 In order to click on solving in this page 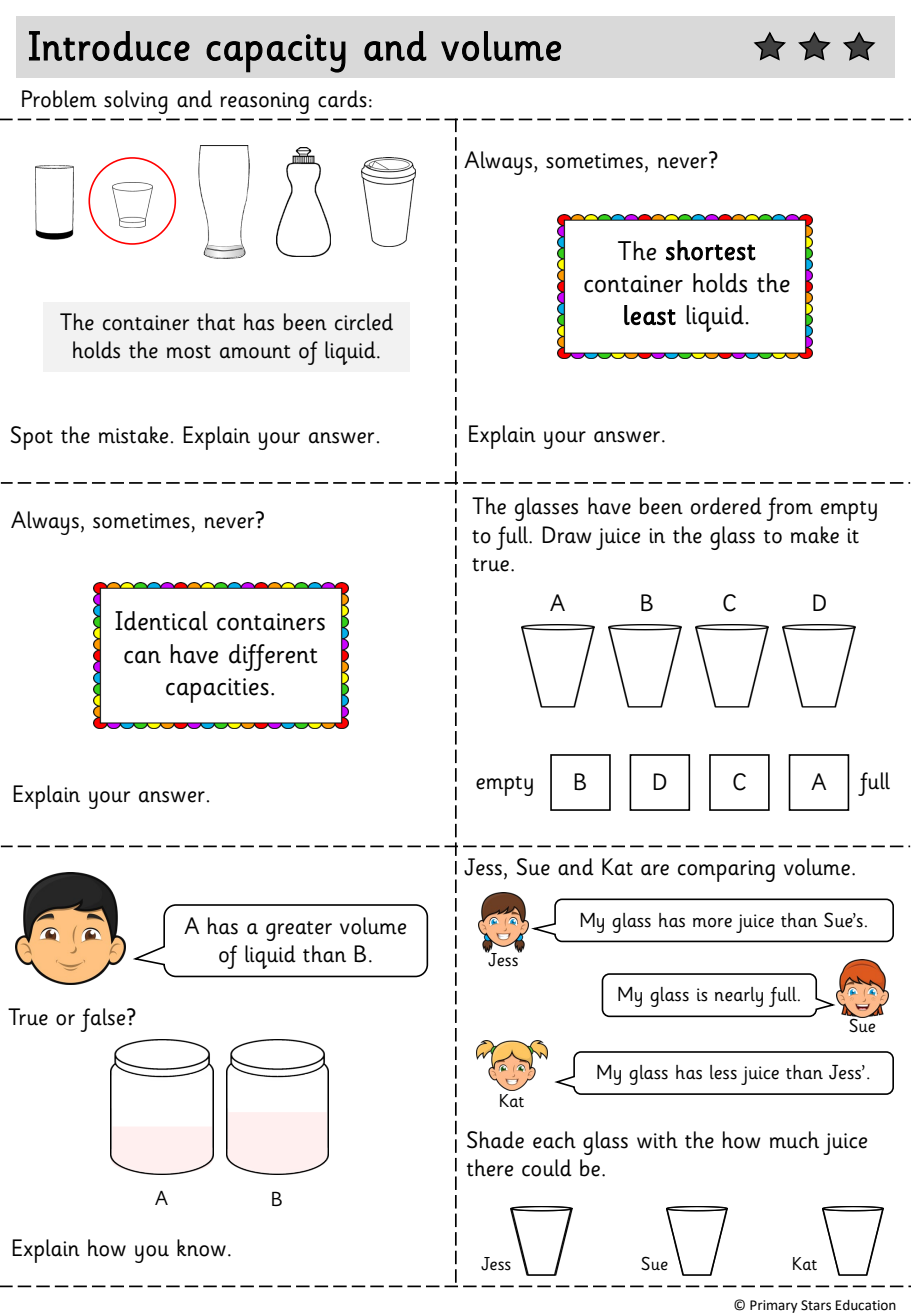, I will do `click(136, 102)`.
